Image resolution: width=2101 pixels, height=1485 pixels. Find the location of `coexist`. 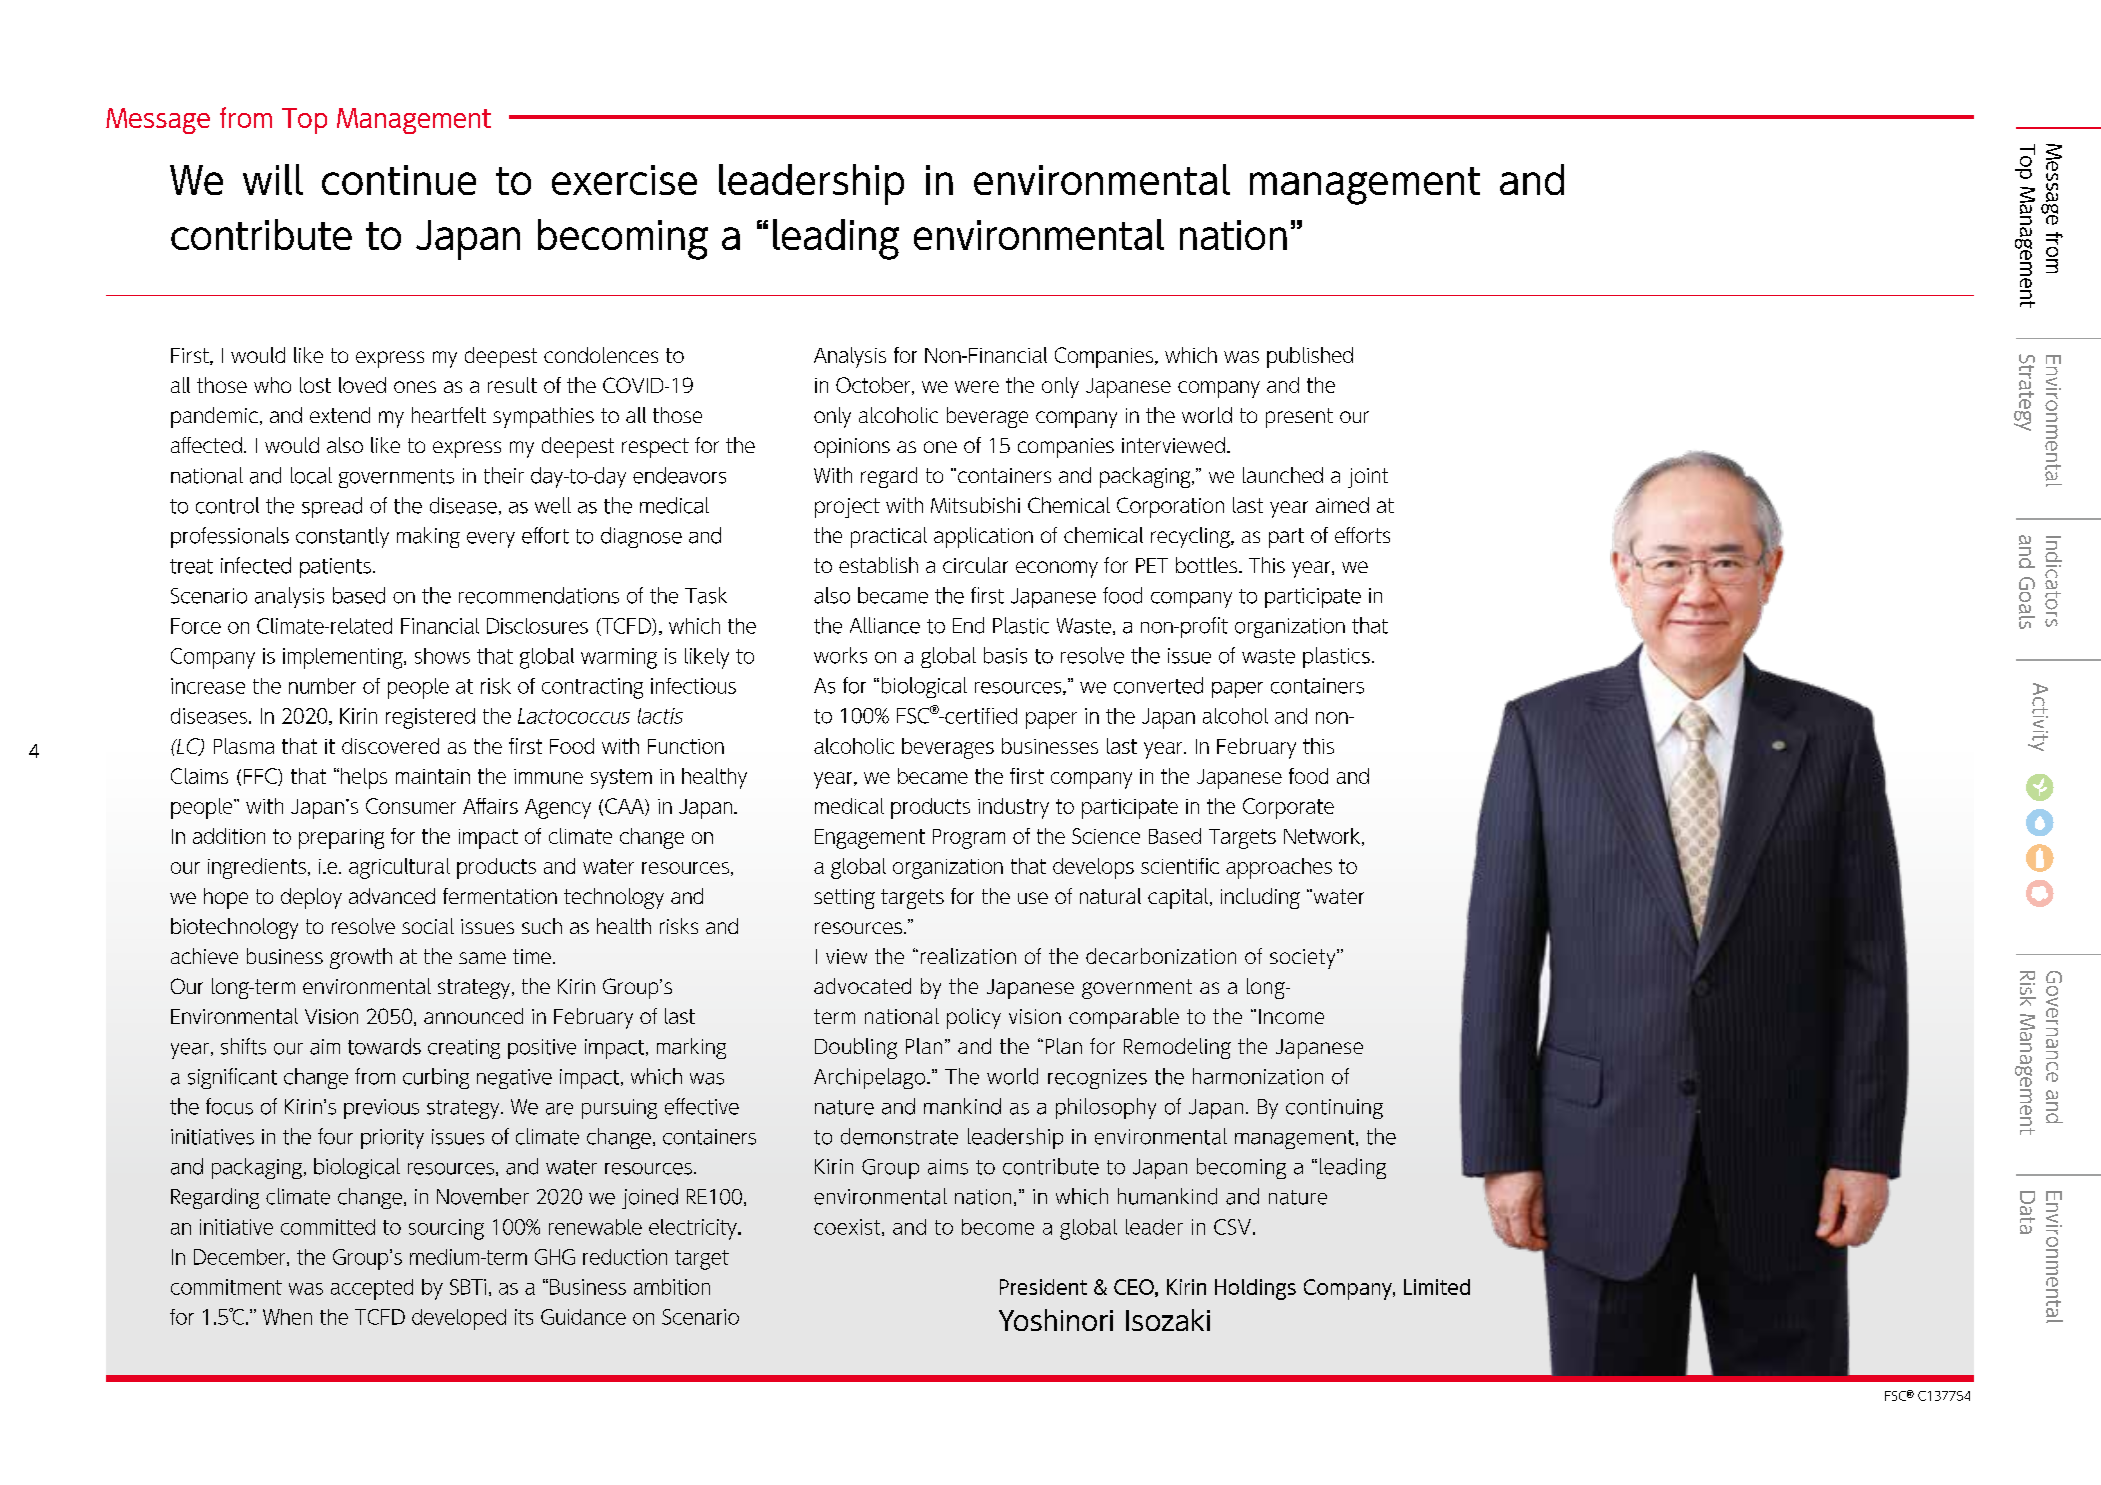

coexist is located at coordinates (848, 1227).
